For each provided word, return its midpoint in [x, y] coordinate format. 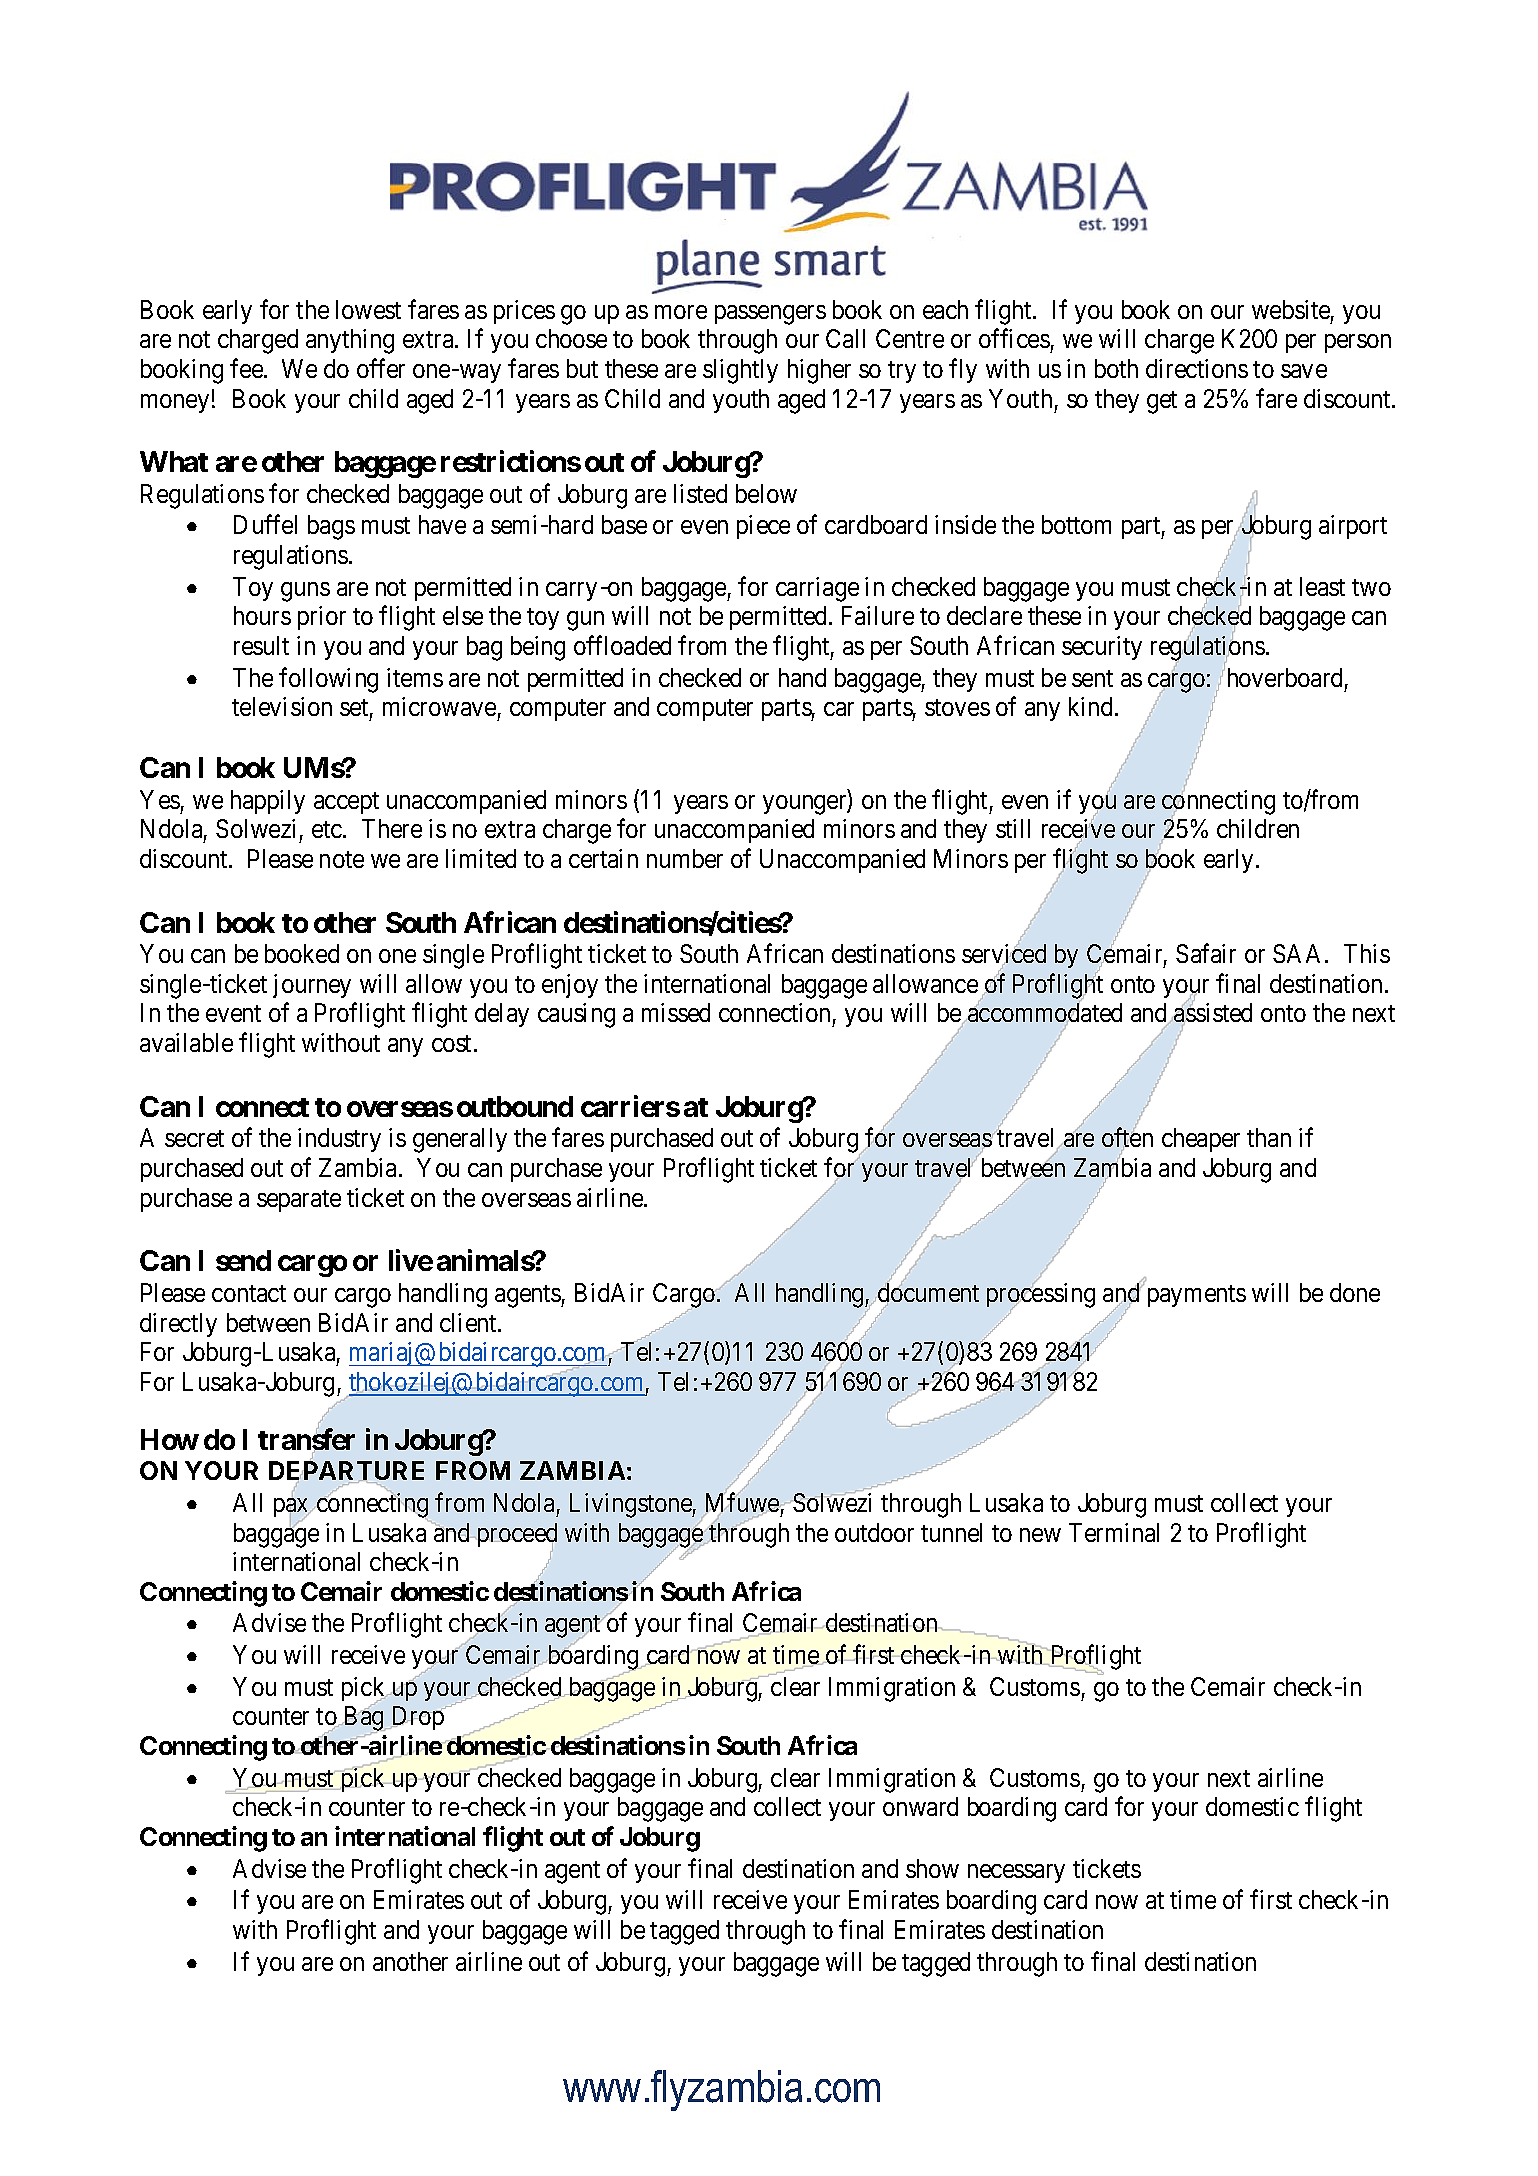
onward [920, 1806]
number [685, 858]
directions [1197, 368]
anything [350, 341]
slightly [740, 371]
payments [1197, 1296]
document [928, 1292]
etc [328, 829]
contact [249, 1293]
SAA [1299, 953]
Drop [418, 1718]
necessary [1016, 1873]
